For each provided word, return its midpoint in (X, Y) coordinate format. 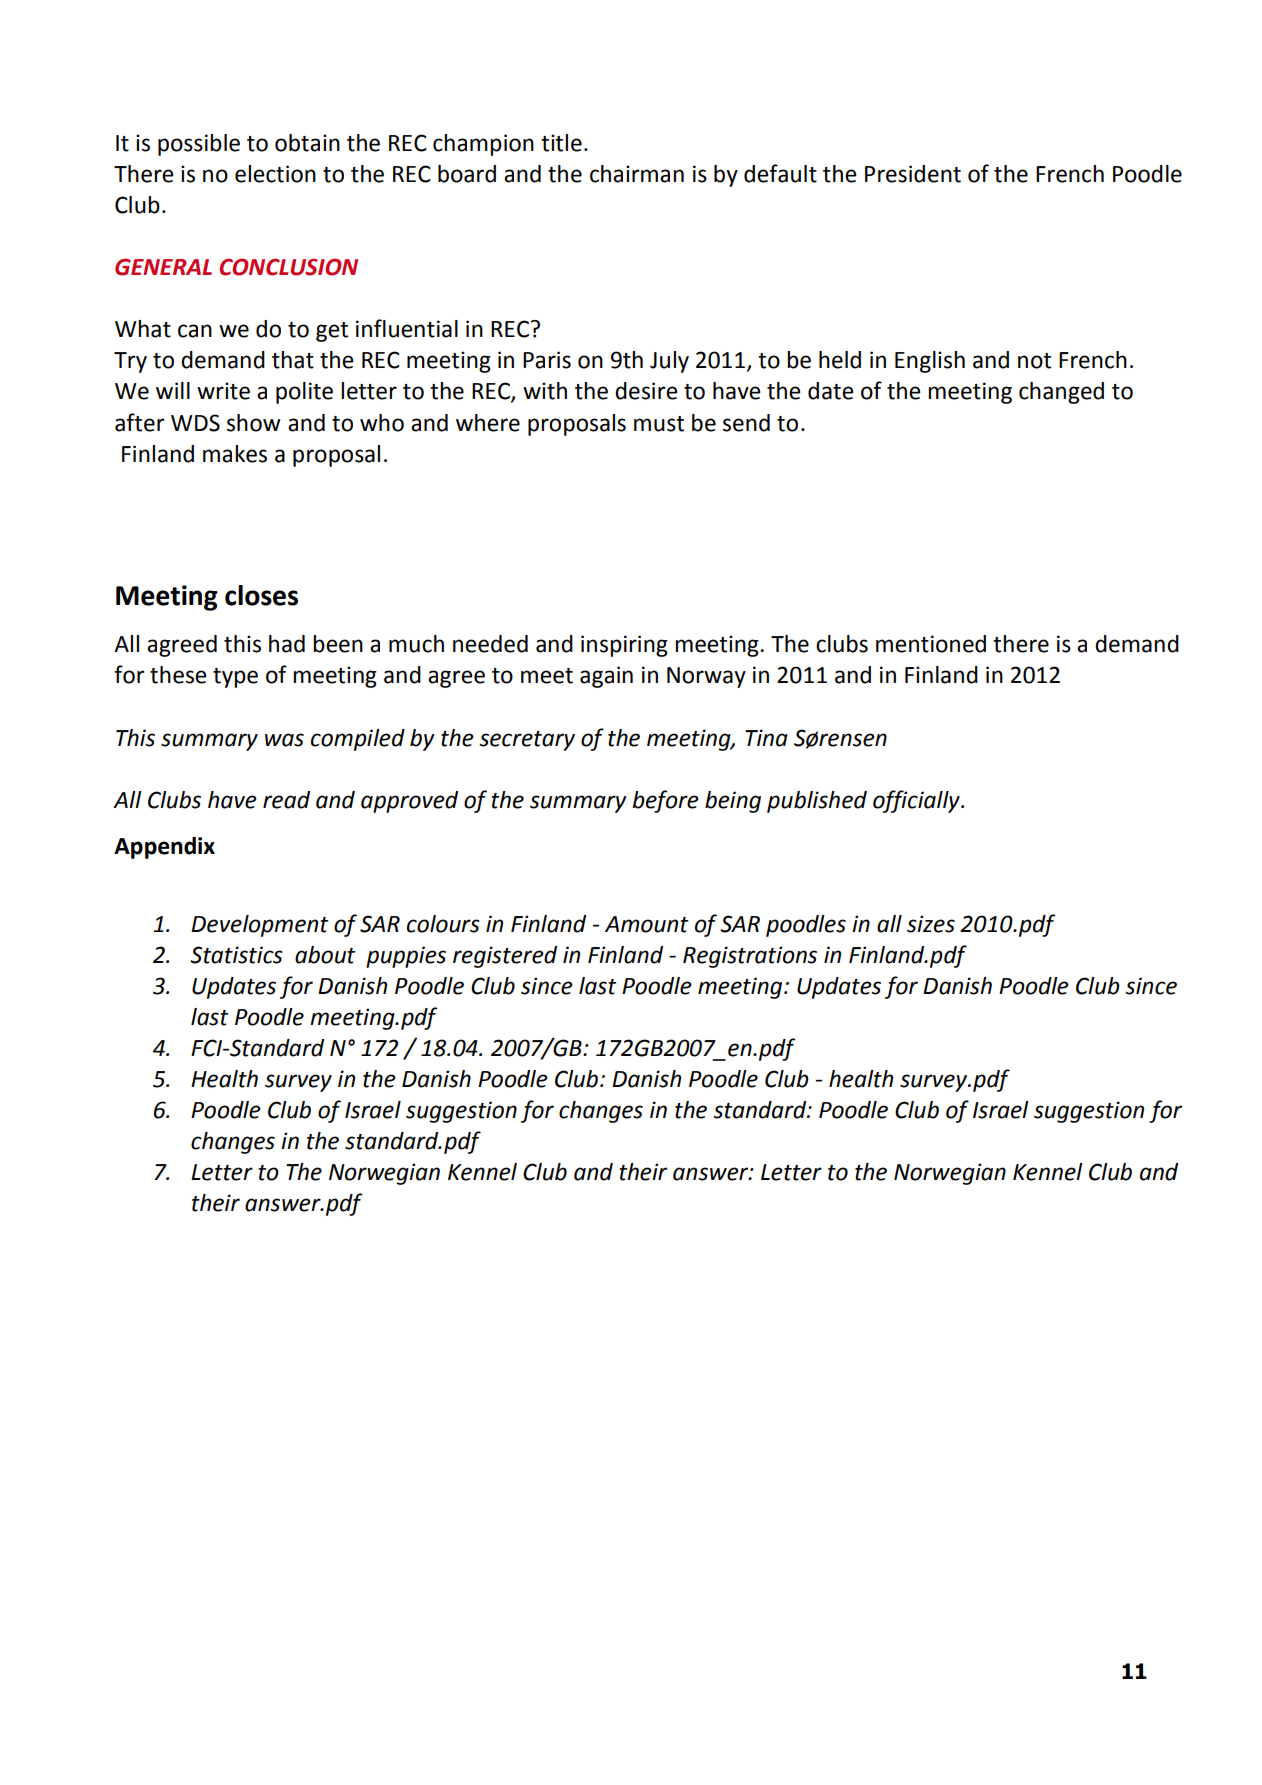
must (659, 424)
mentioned (931, 644)
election (275, 174)
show (254, 423)
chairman (637, 174)
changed (1061, 393)
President (913, 174)
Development (260, 926)
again (606, 677)
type (235, 678)
